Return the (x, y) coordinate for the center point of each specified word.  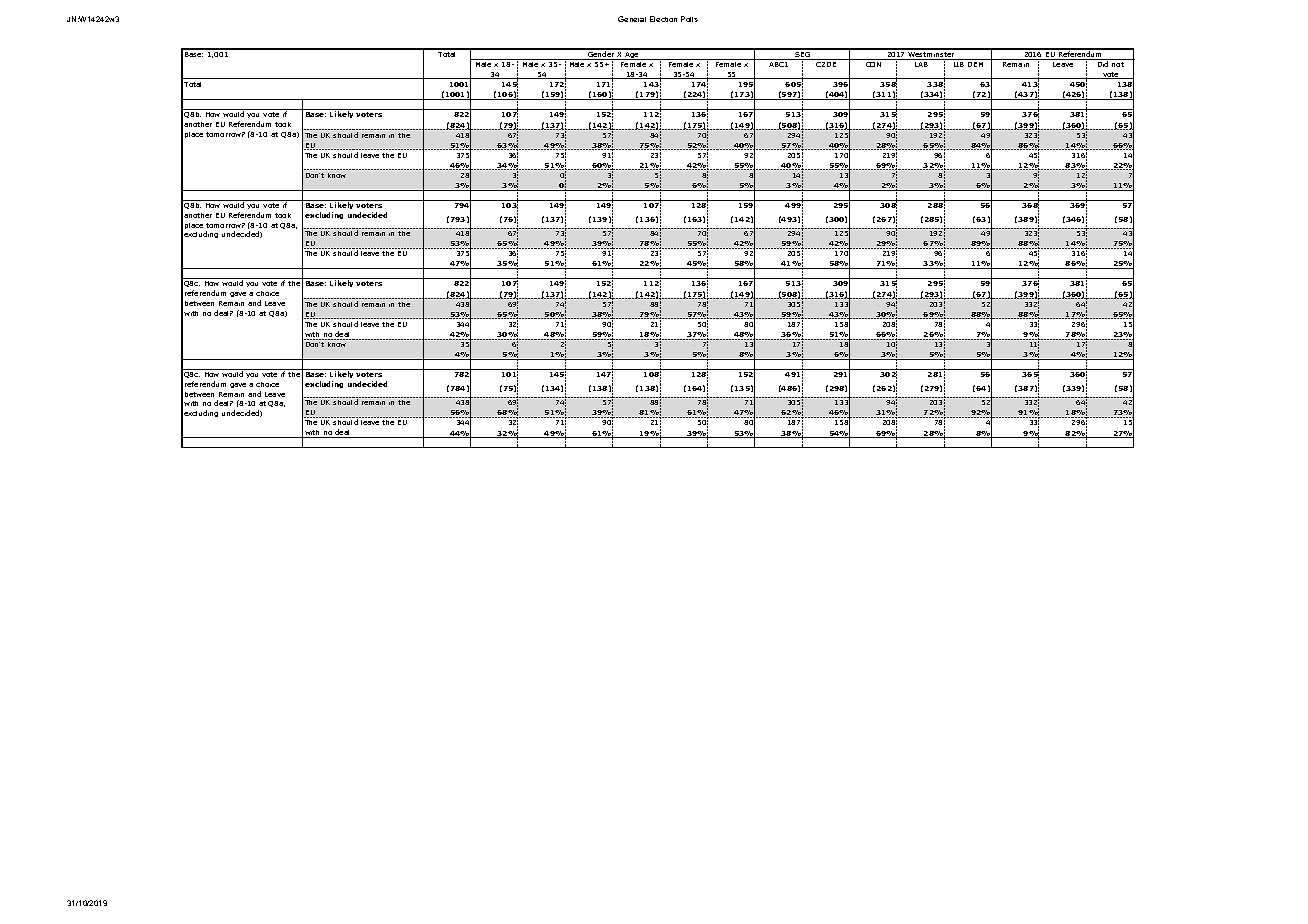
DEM (975, 64)
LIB (959, 64)
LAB (921, 64)
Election (663, 19)
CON (873, 64)
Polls (689, 19)
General (632, 19)
